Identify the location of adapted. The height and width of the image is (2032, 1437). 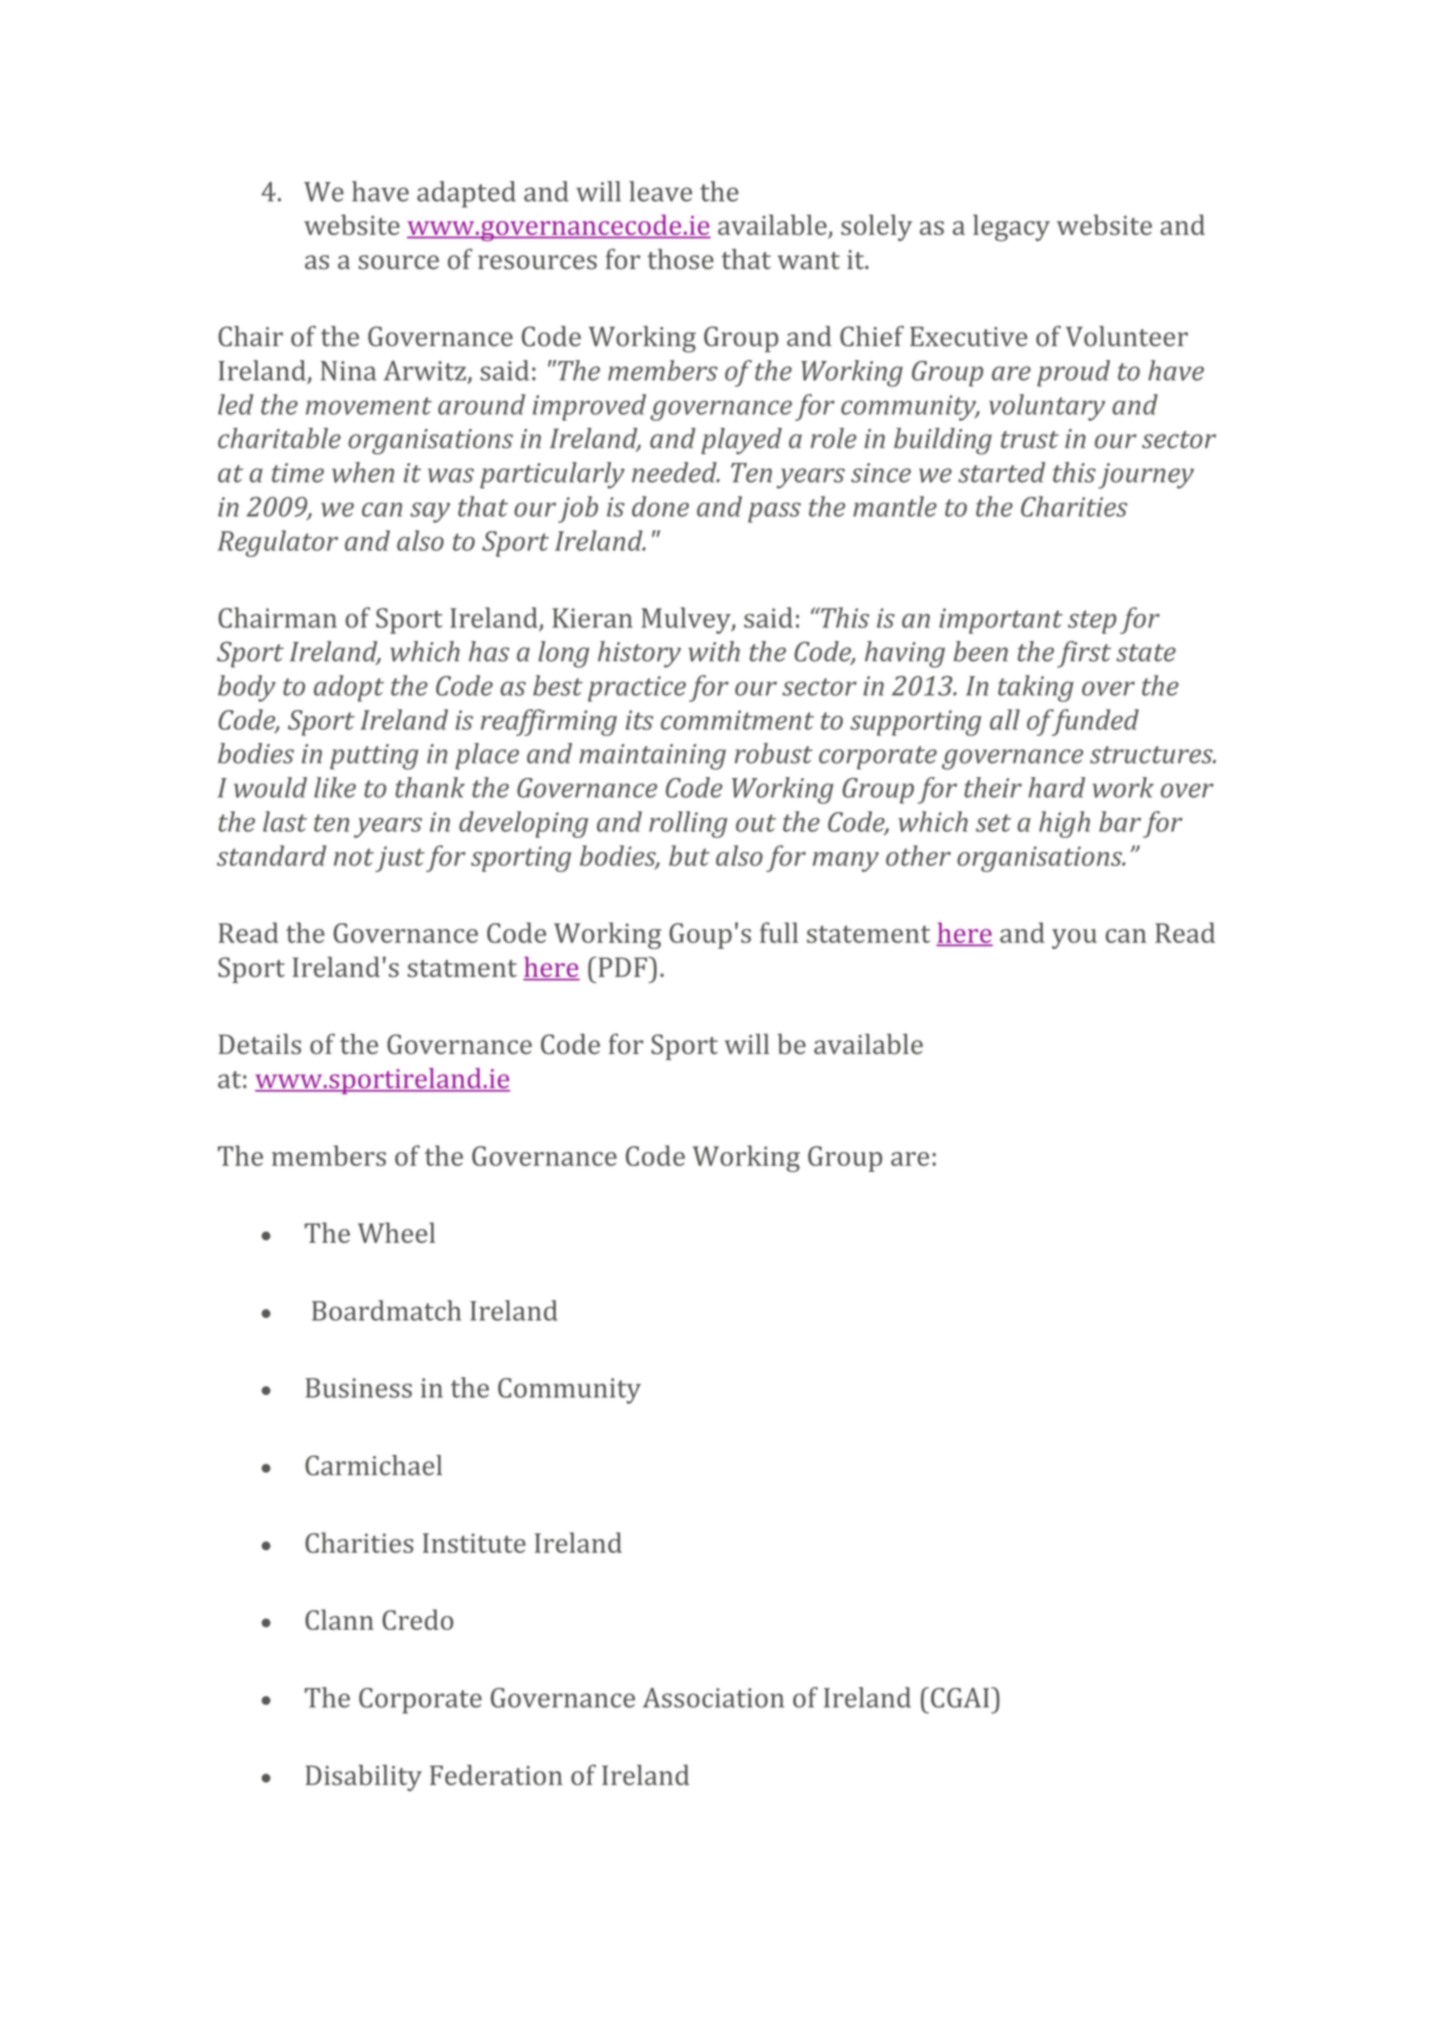
(466, 194).
